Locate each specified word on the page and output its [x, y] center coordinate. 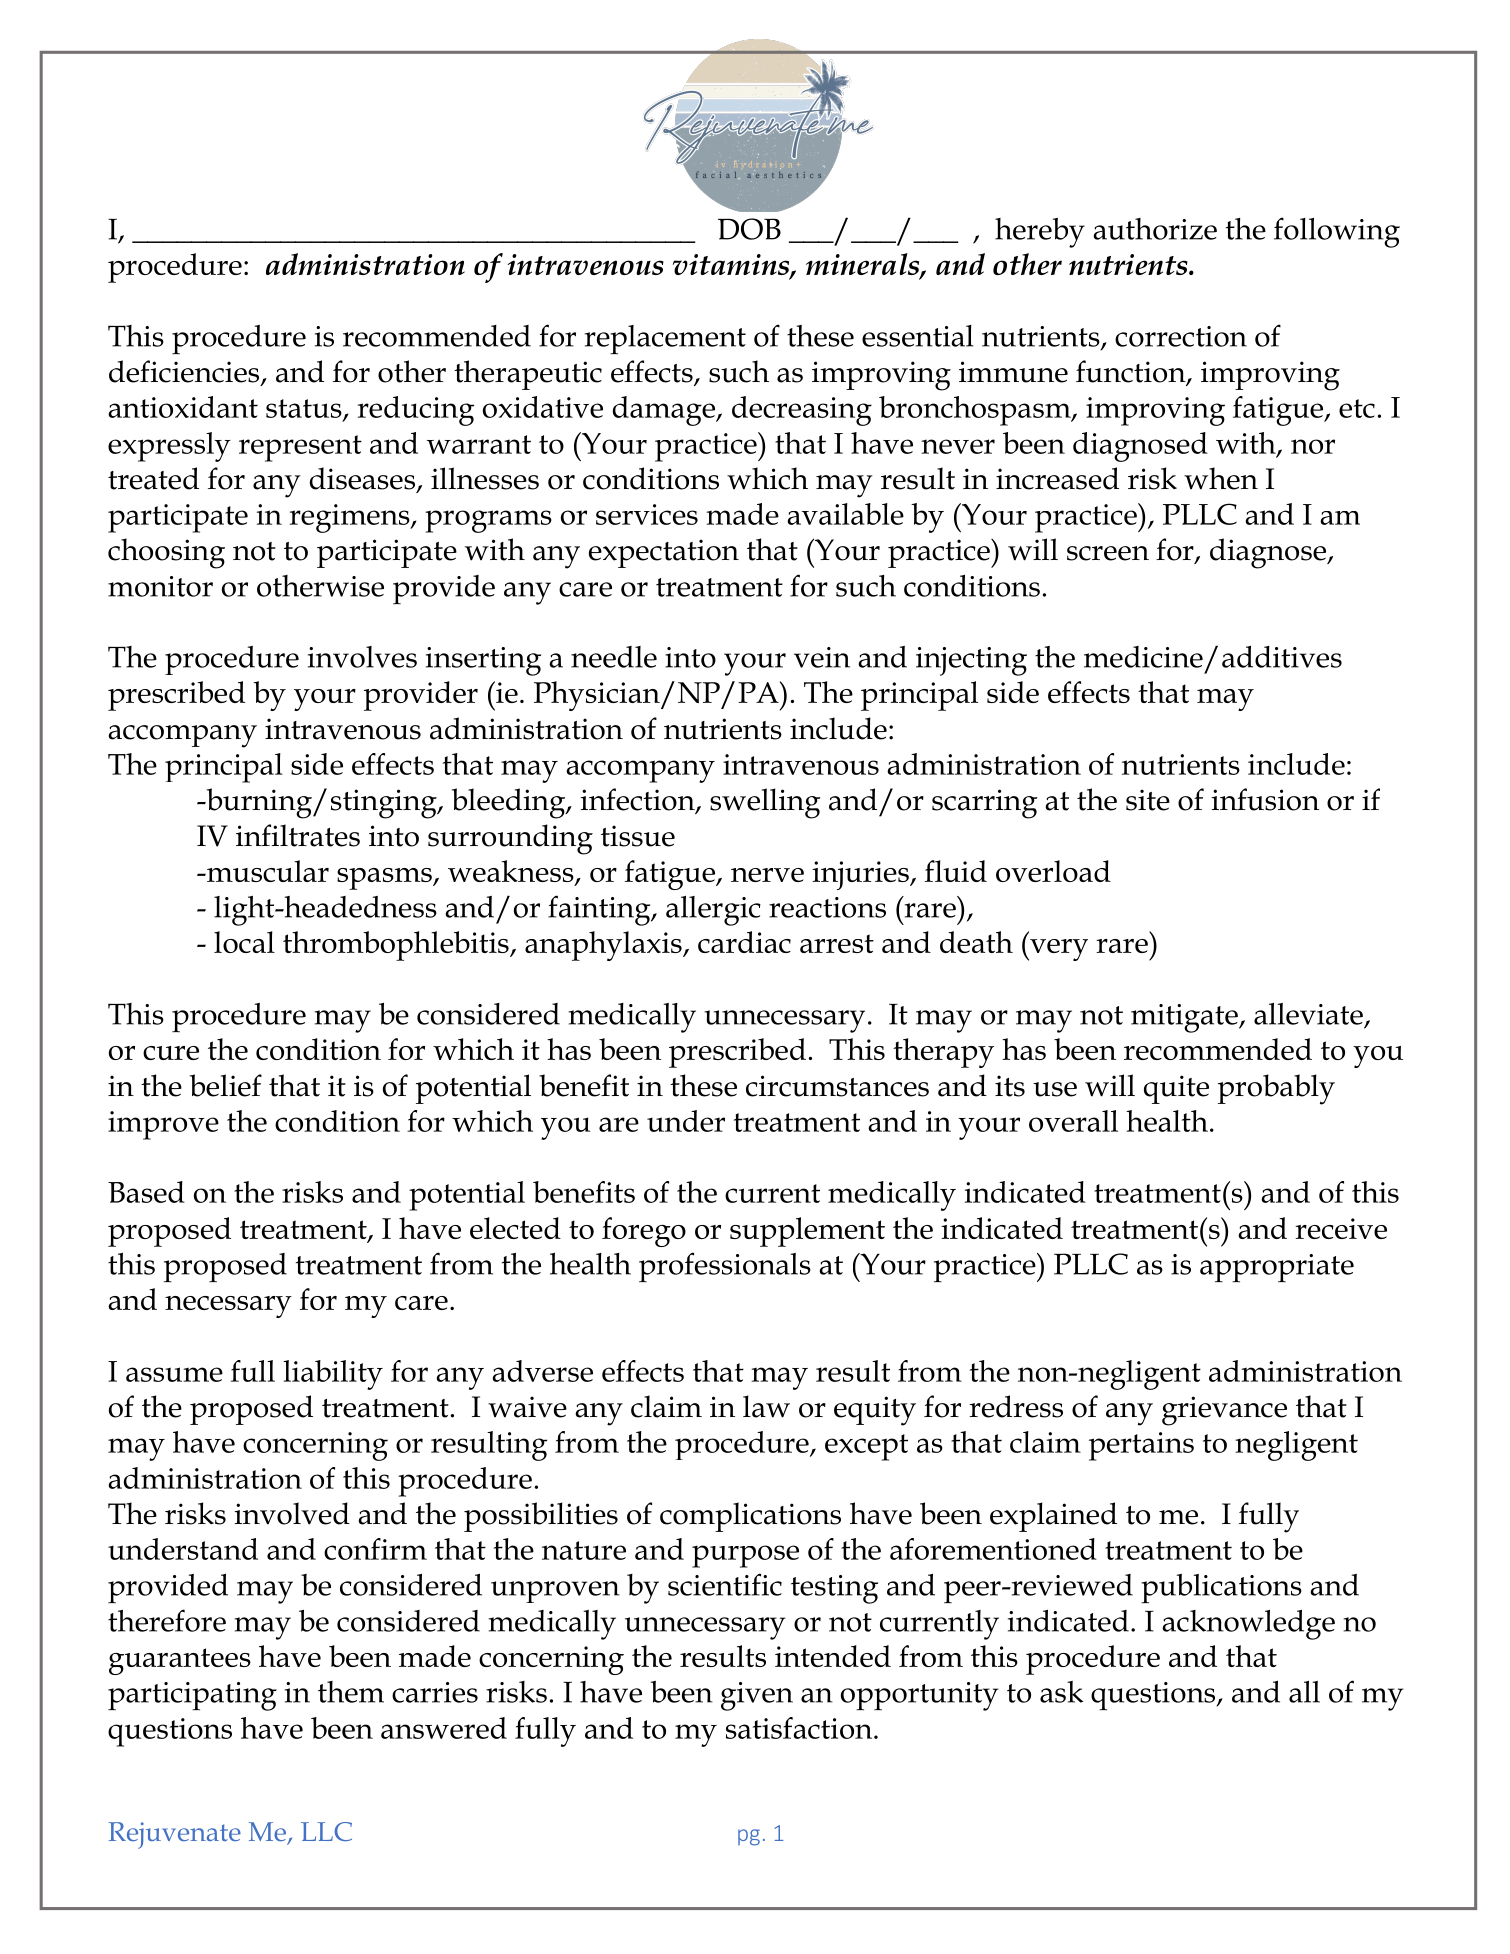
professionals [725, 1267]
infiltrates [298, 835]
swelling [765, 803]
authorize [1155, 229]
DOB [749, 229]
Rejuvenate [174, 1835]
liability [333, 1375]
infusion [1265, 799]
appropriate [1277, 1268]
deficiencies [185, 372]
